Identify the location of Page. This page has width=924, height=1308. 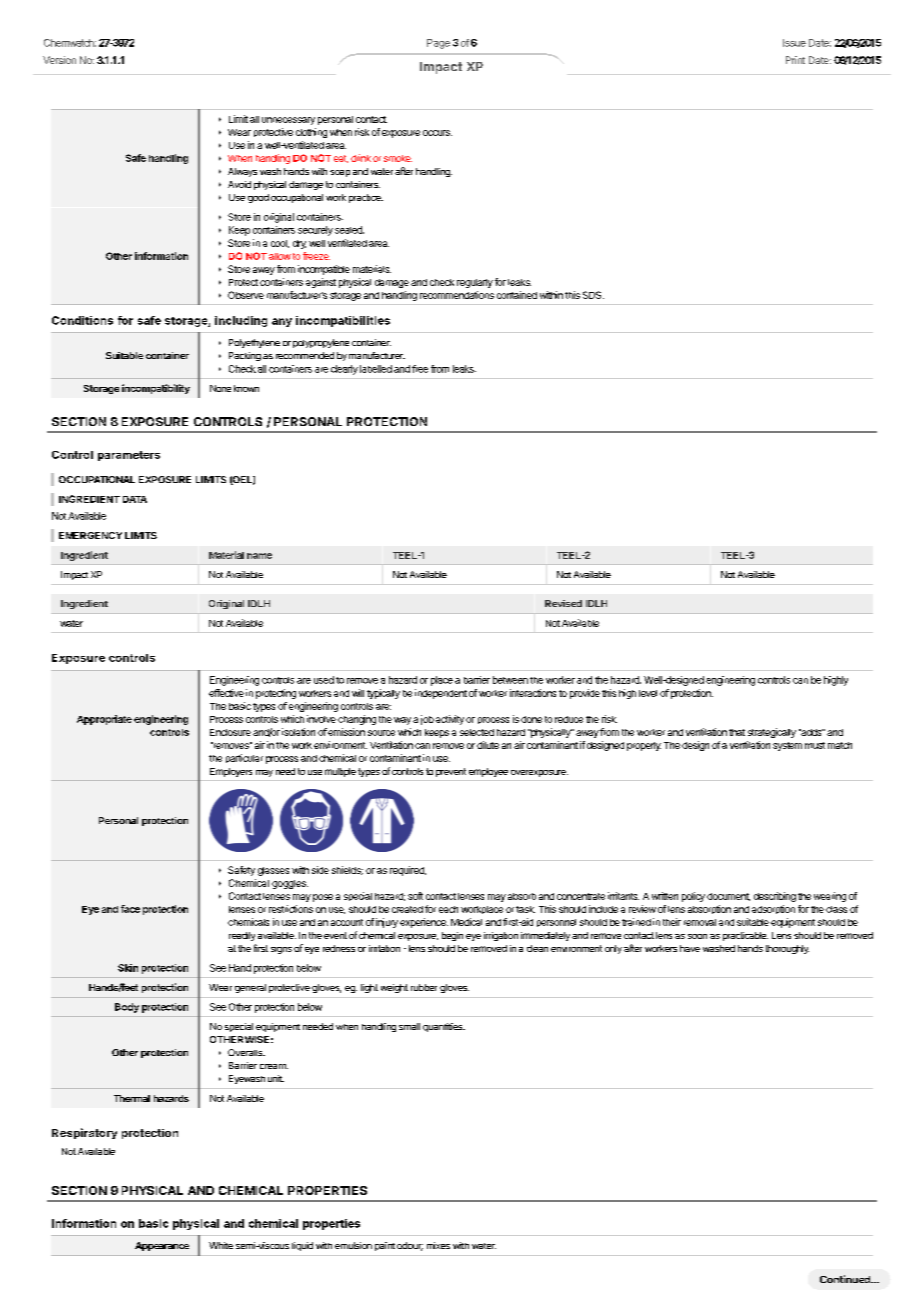
(438, 44).
